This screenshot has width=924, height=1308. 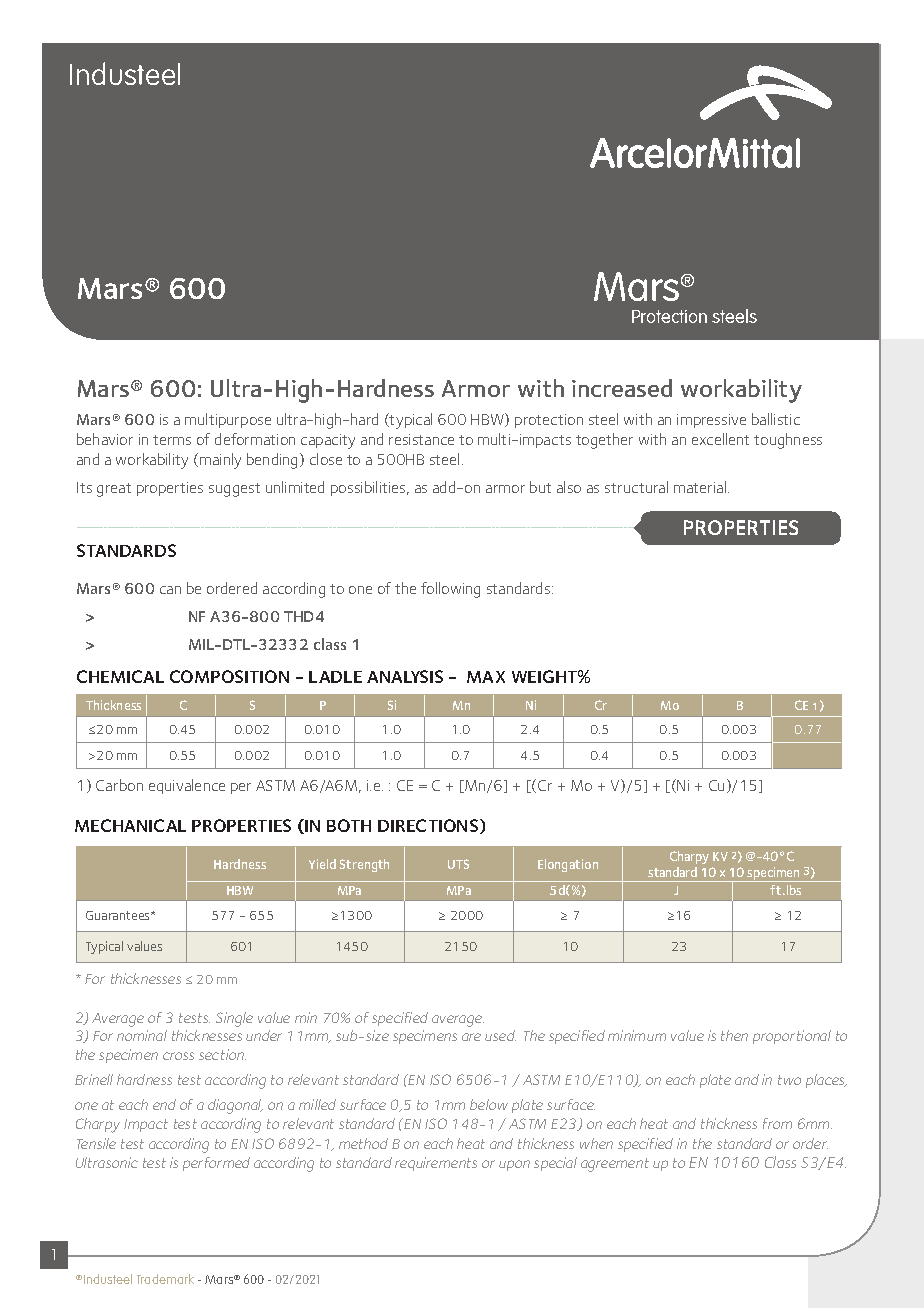 I want to click on MECHANICAL, so click(x=130, y=825).
